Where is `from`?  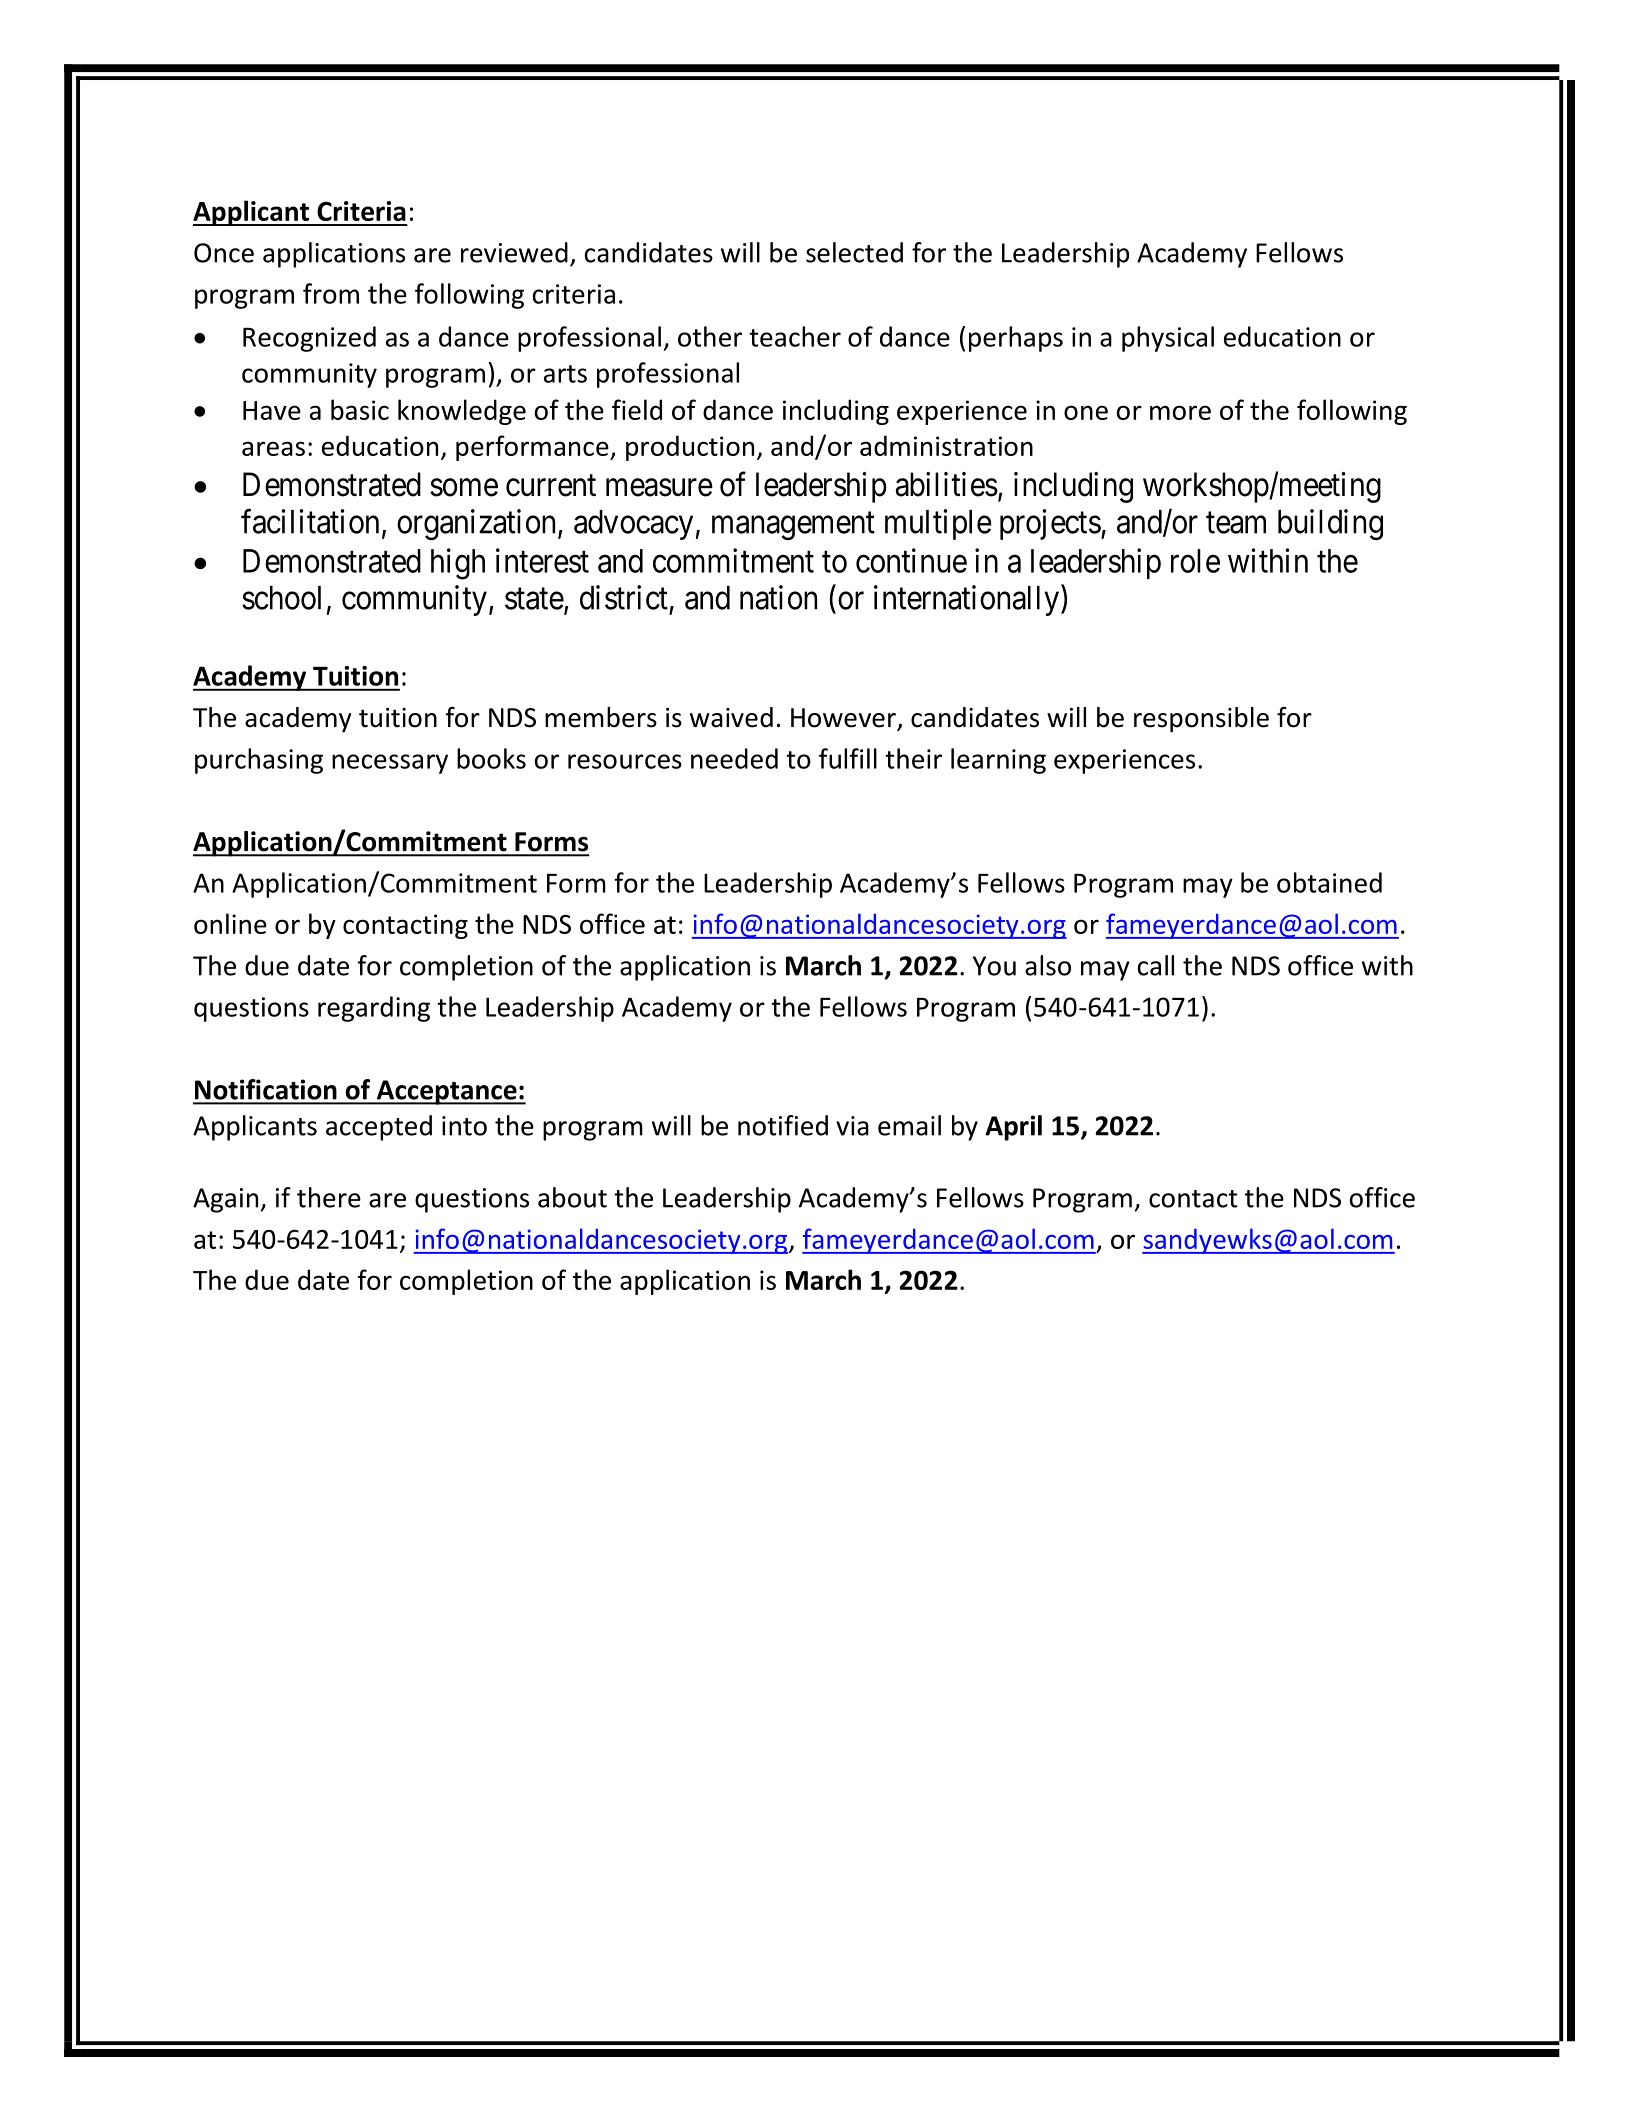 from is located at coordinates (331, 293).
